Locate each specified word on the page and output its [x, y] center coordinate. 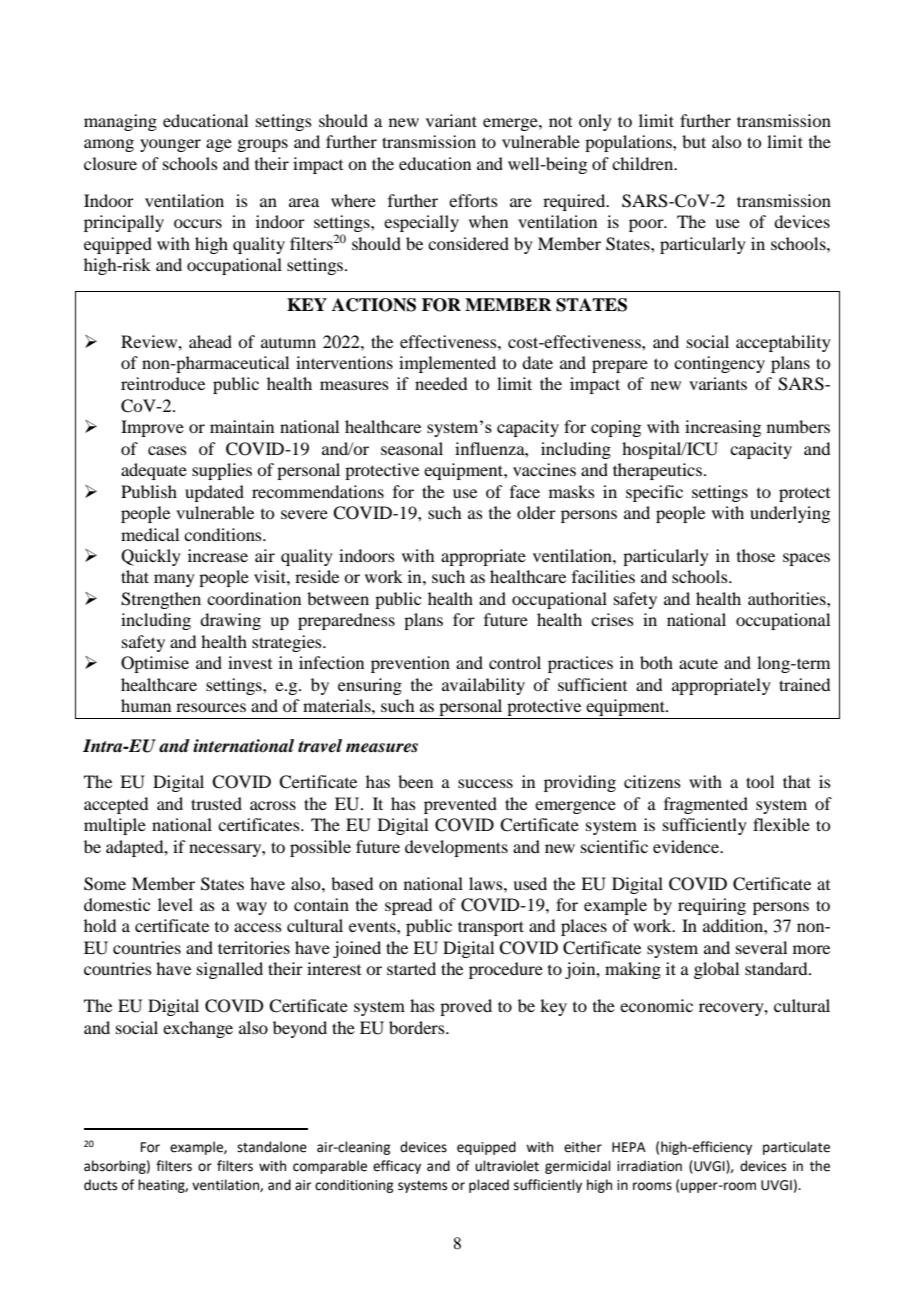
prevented [460, 805]
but [694, 141]
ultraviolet [507, 1166]
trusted [216, 803]
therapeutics [657, 471]
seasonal [412, 448]
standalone [272, 1147]
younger [170, 145]
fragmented [706, 805]
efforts [473, 200]
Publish [149, 491]
